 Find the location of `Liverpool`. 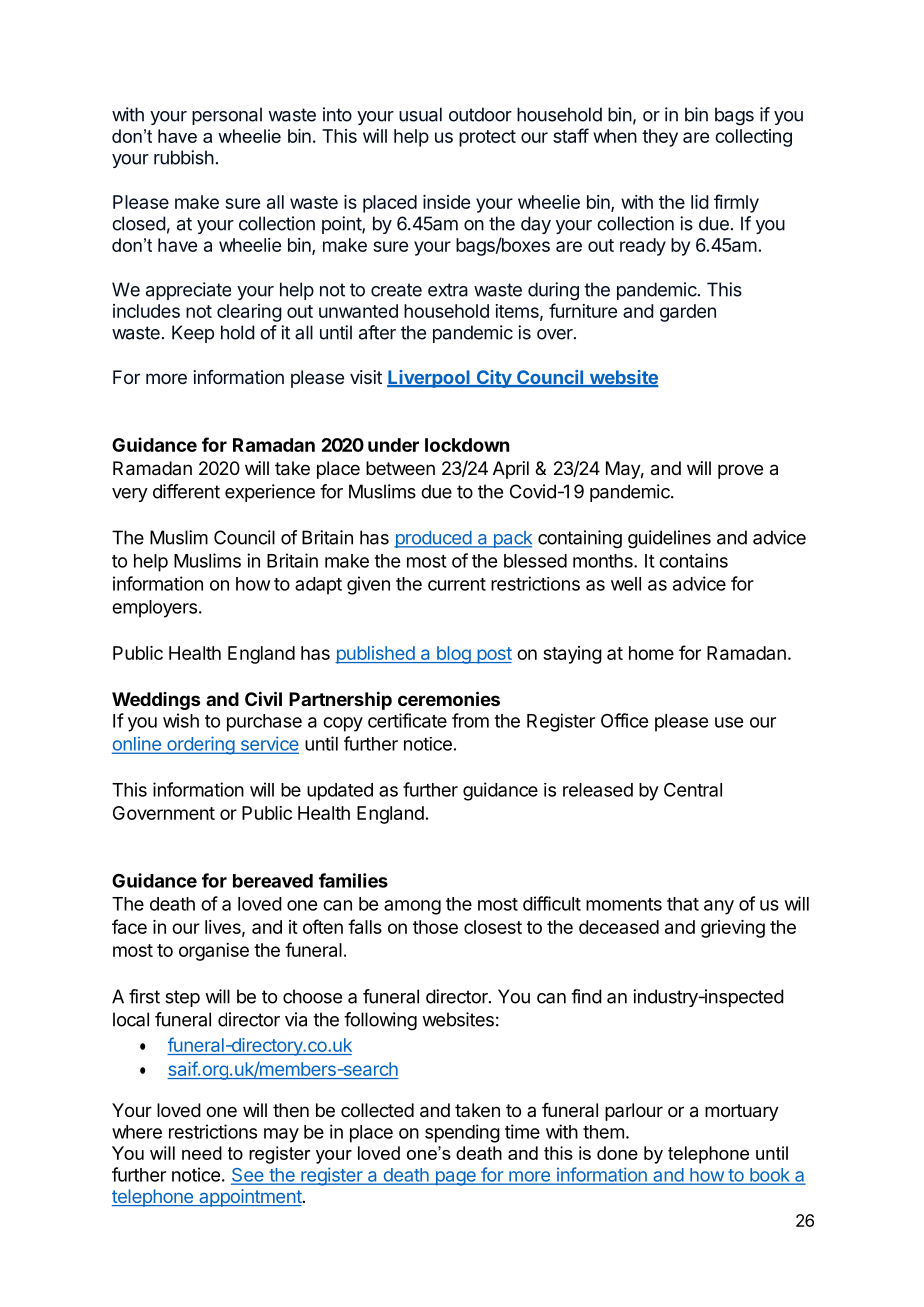

Liverpool is located at coordinates (429, 379).
